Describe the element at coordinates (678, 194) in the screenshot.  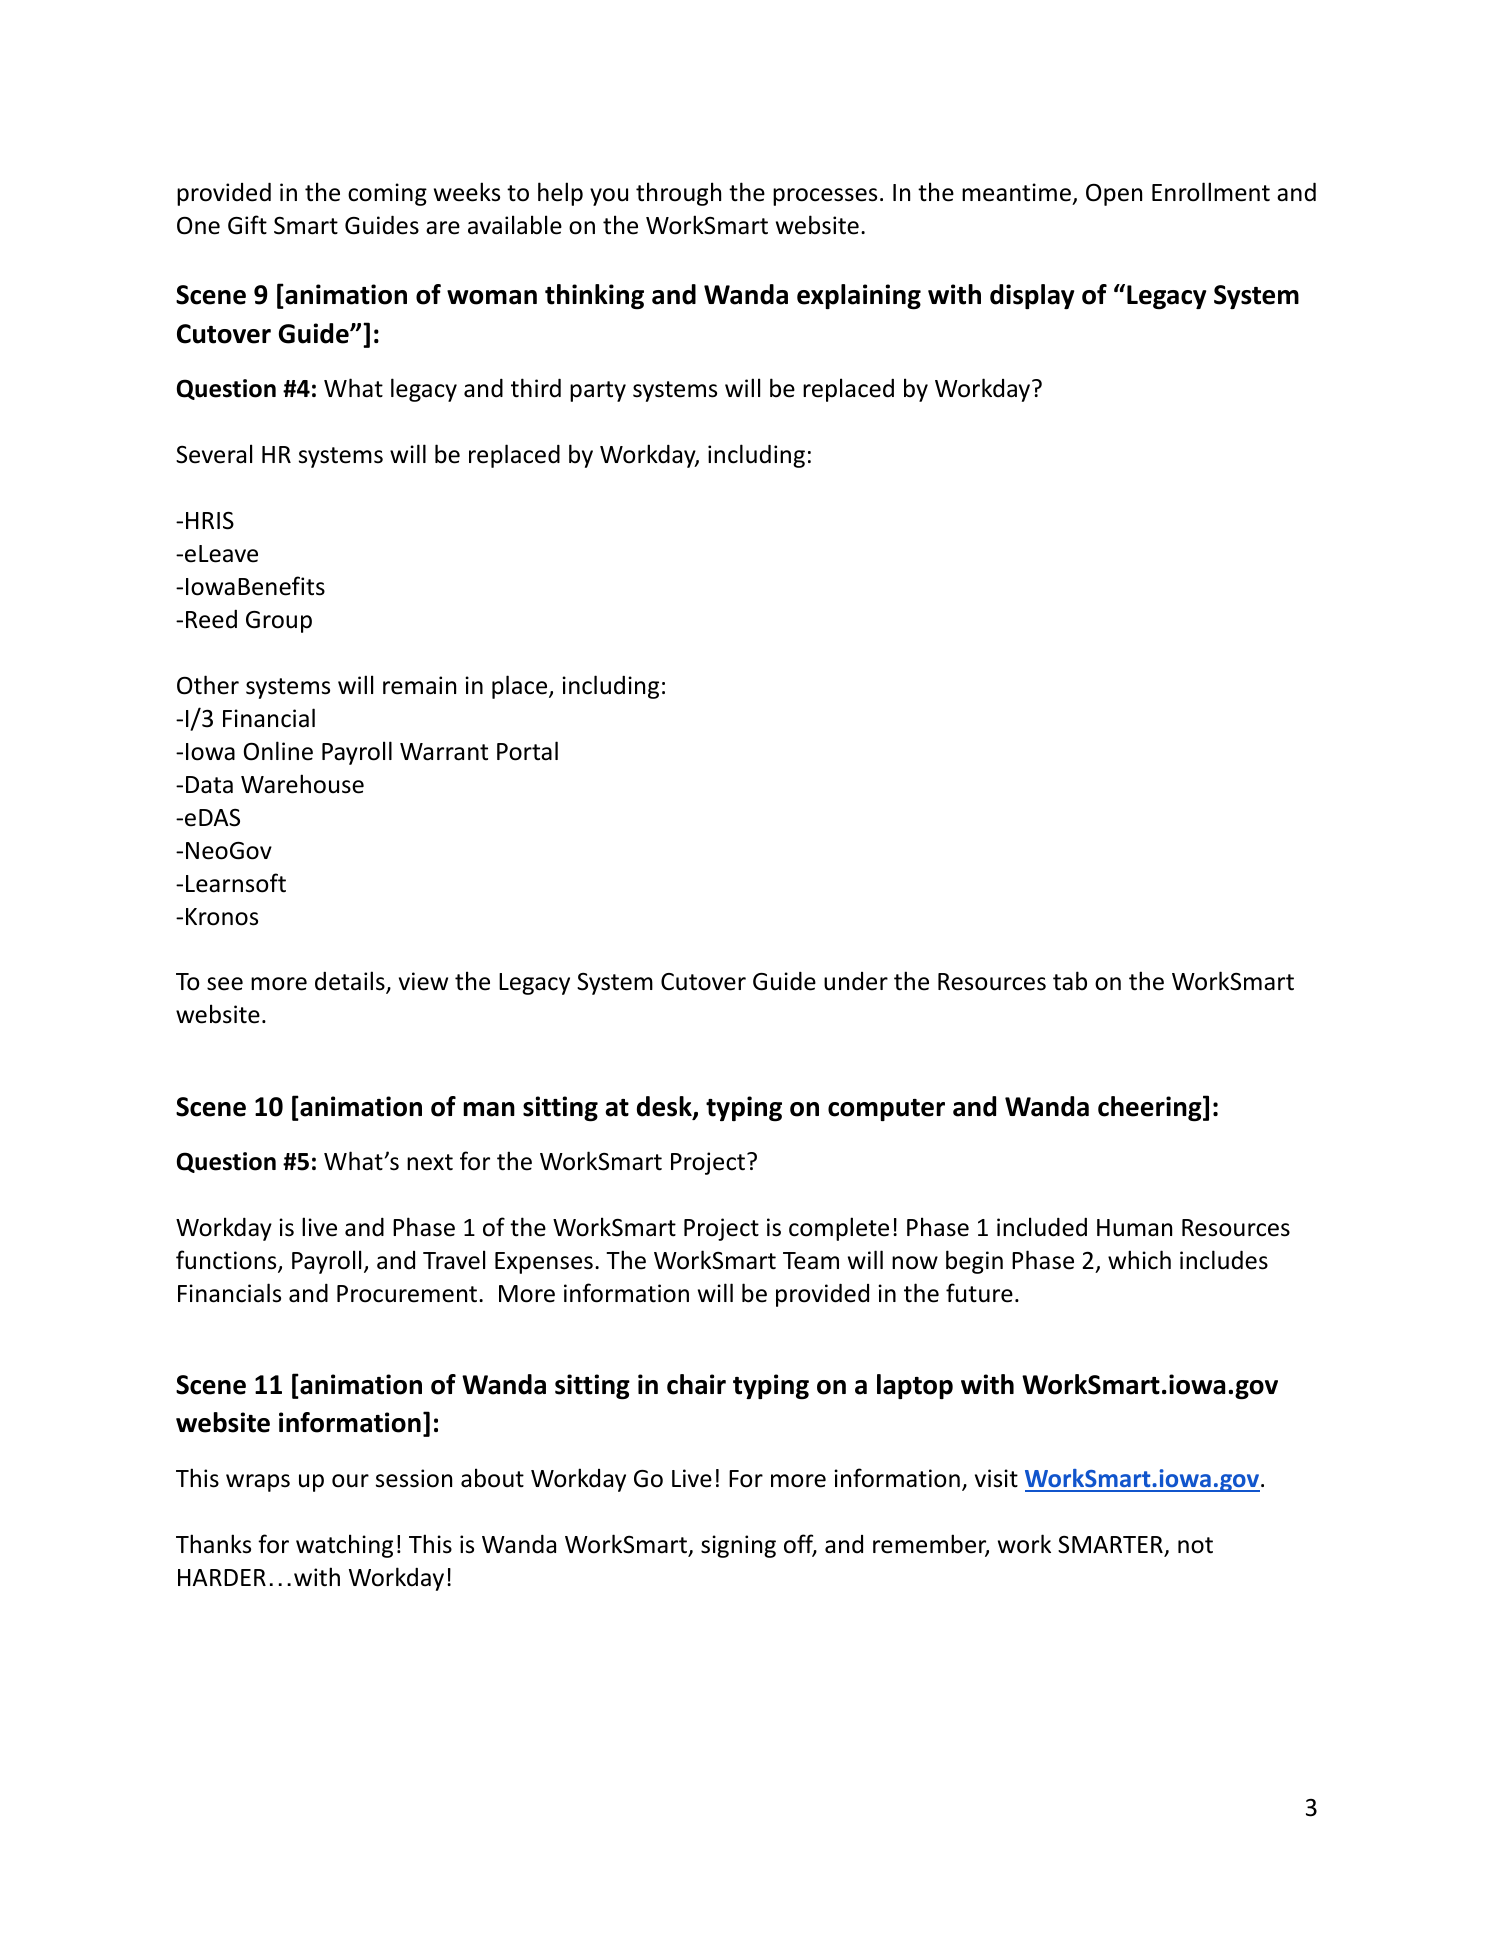
I see `through` at that location.
